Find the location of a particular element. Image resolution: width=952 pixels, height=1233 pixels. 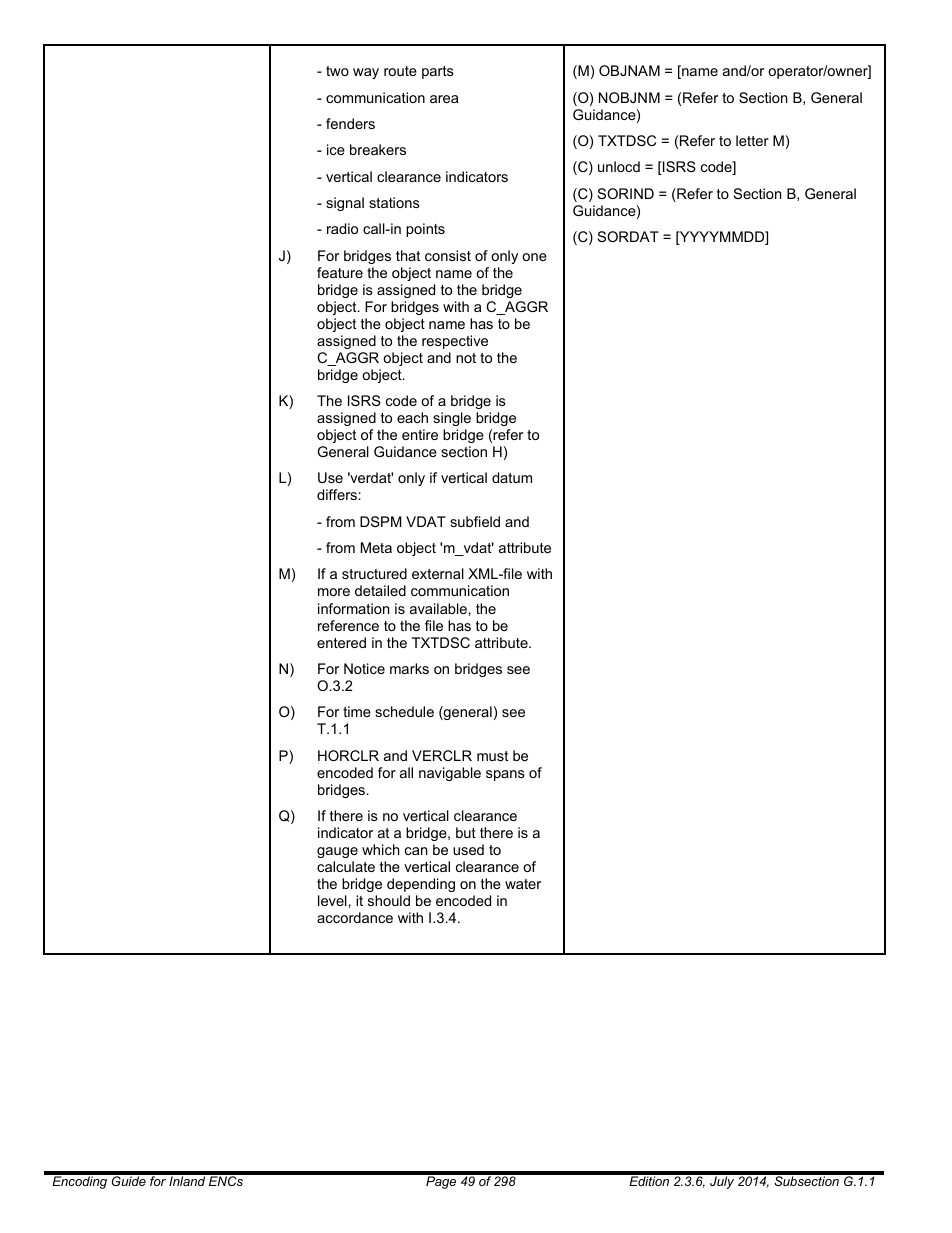

respective is located at coordinates (455, 342).
